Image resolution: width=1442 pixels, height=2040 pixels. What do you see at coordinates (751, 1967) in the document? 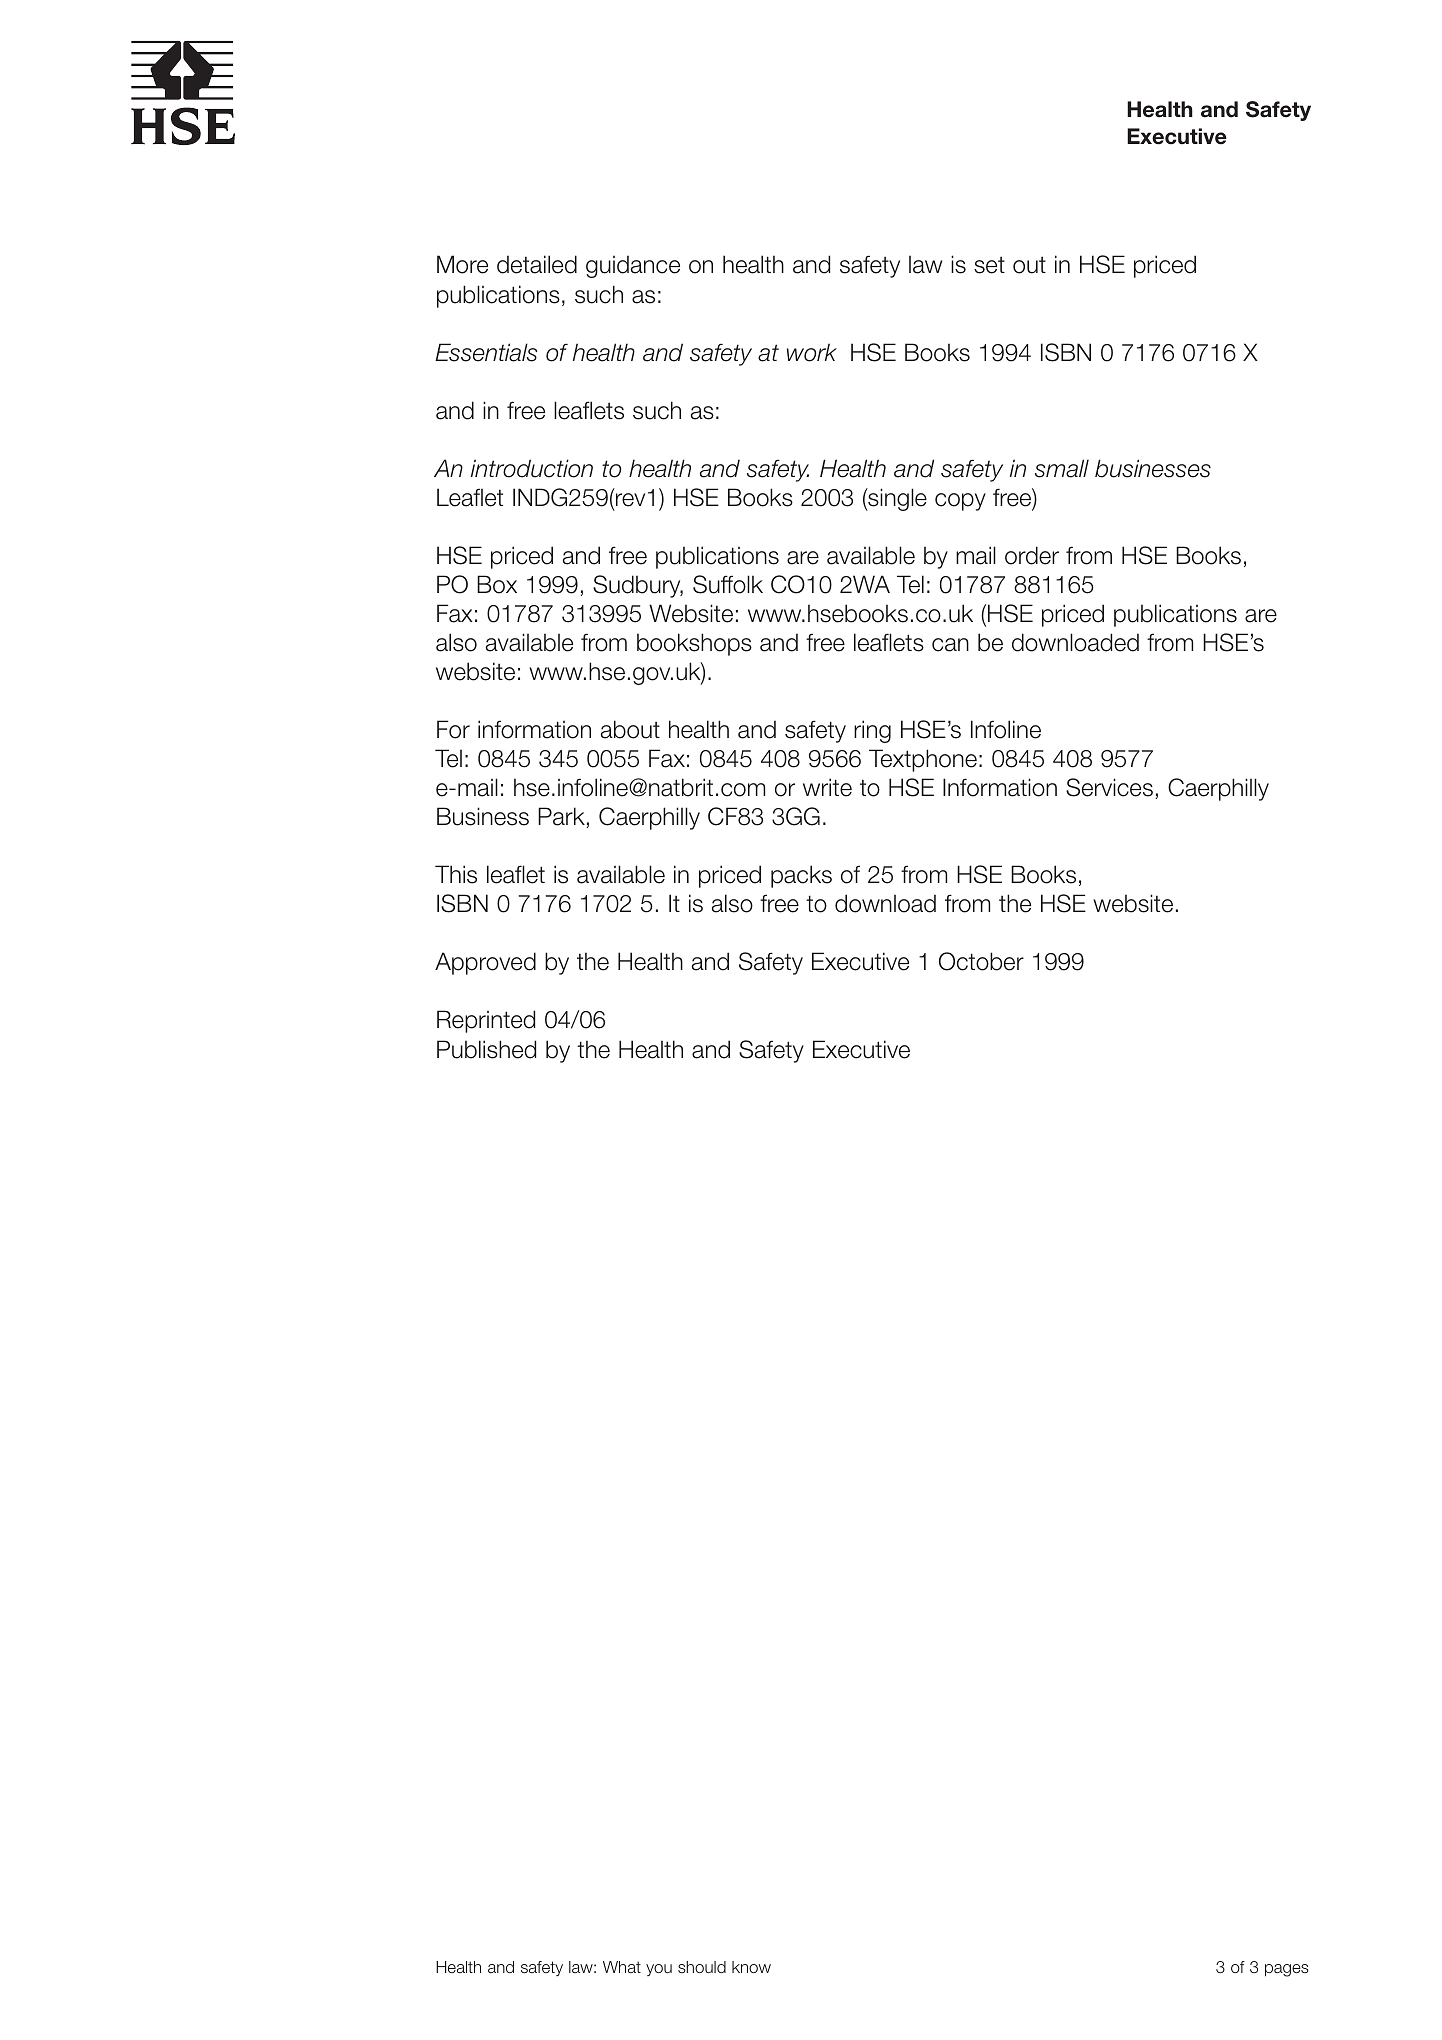
I see `know` at bounding box center [751, 1967].
